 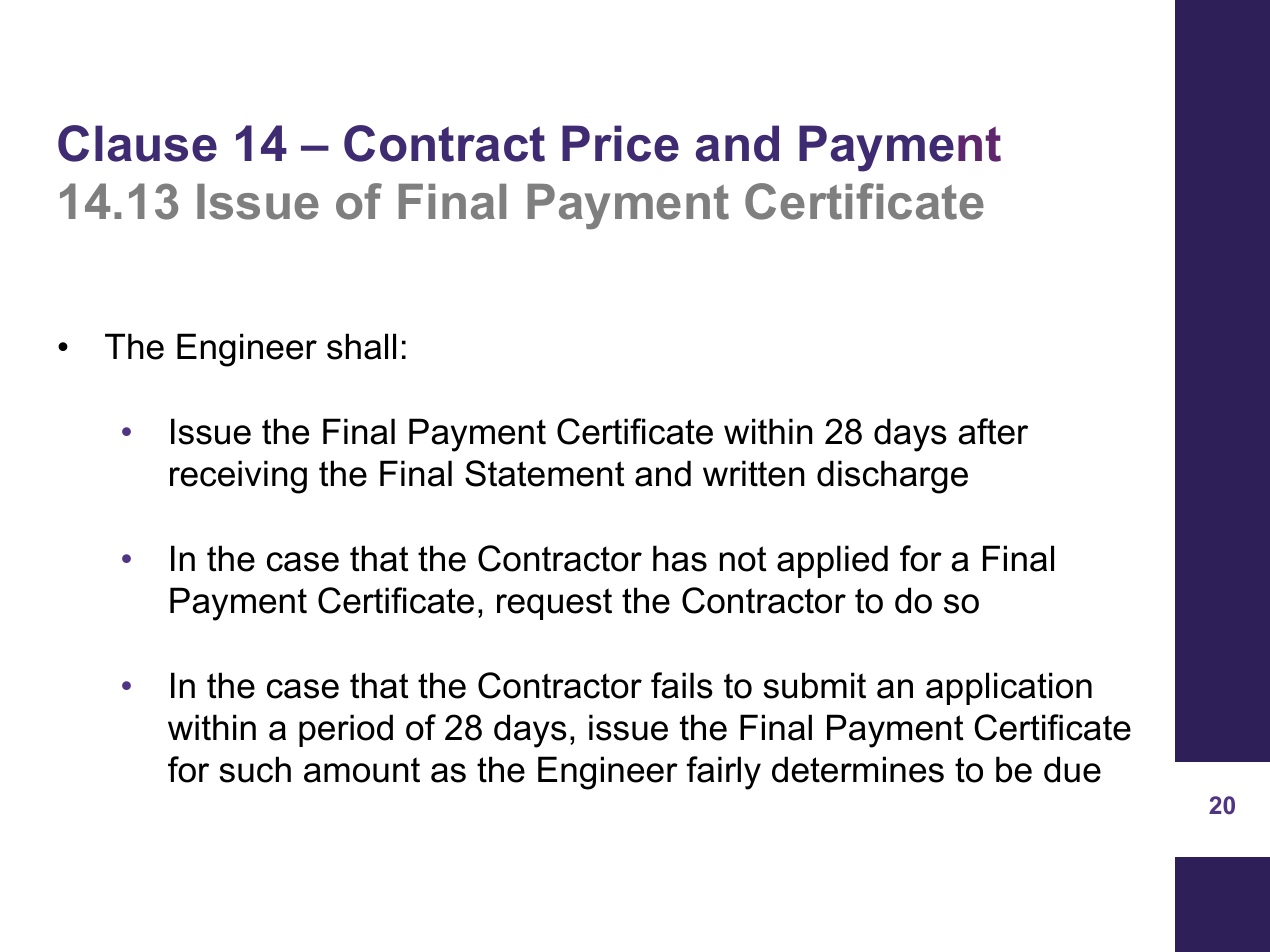 I want to click on after, so click(x=993, y=431).
